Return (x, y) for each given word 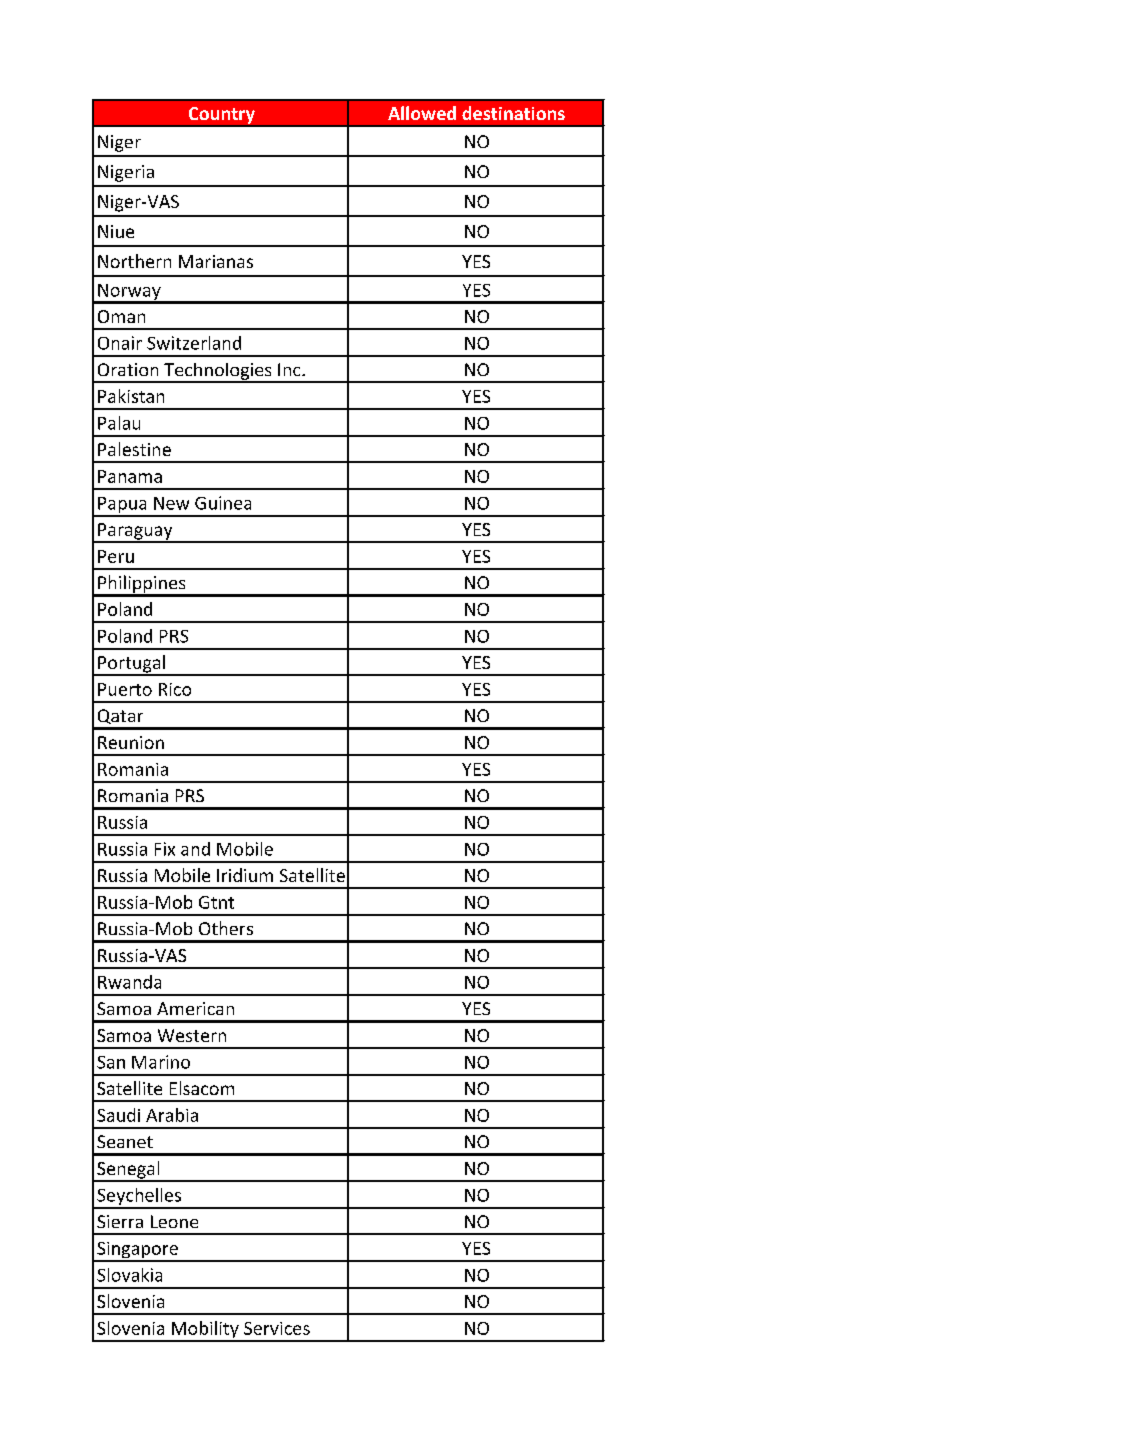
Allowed (422, 113)
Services (277, 1328)
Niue (116, 231)
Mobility (205, 1331)
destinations (513, 113)
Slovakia (129, 1275)
